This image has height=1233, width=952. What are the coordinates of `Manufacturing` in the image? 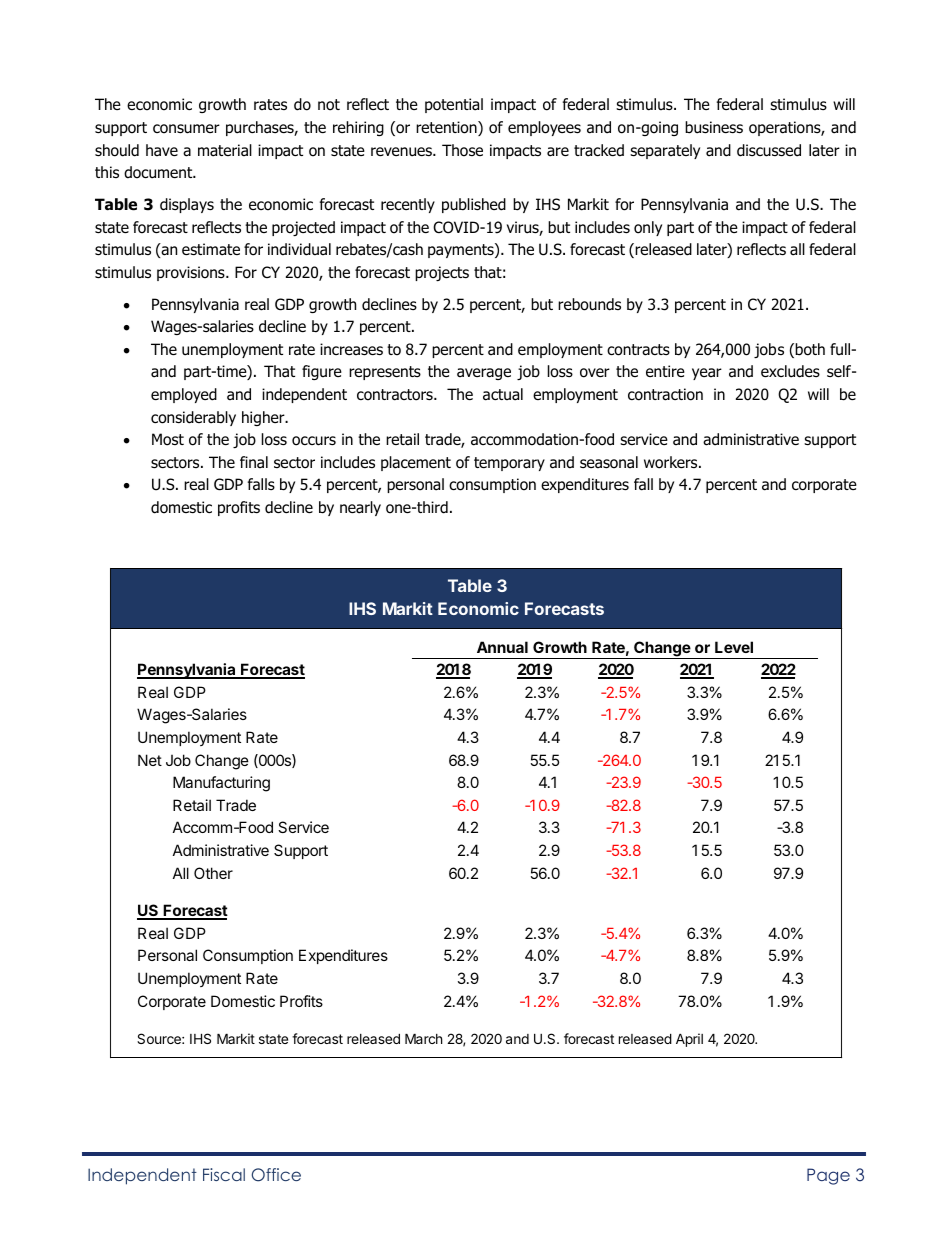 It's located at (221, 784).
